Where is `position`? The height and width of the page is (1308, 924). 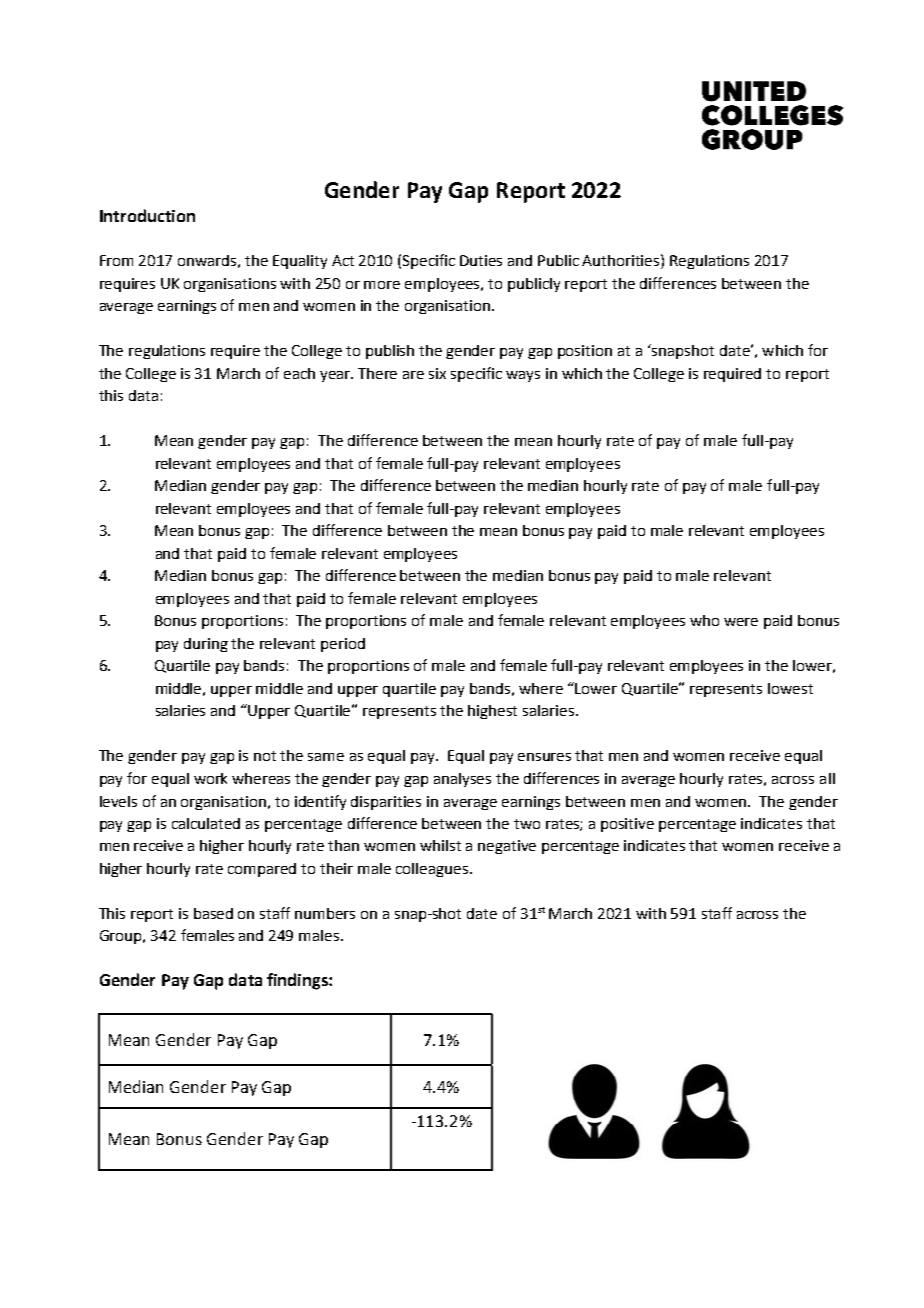 position is located at coordinates (585, 352).
